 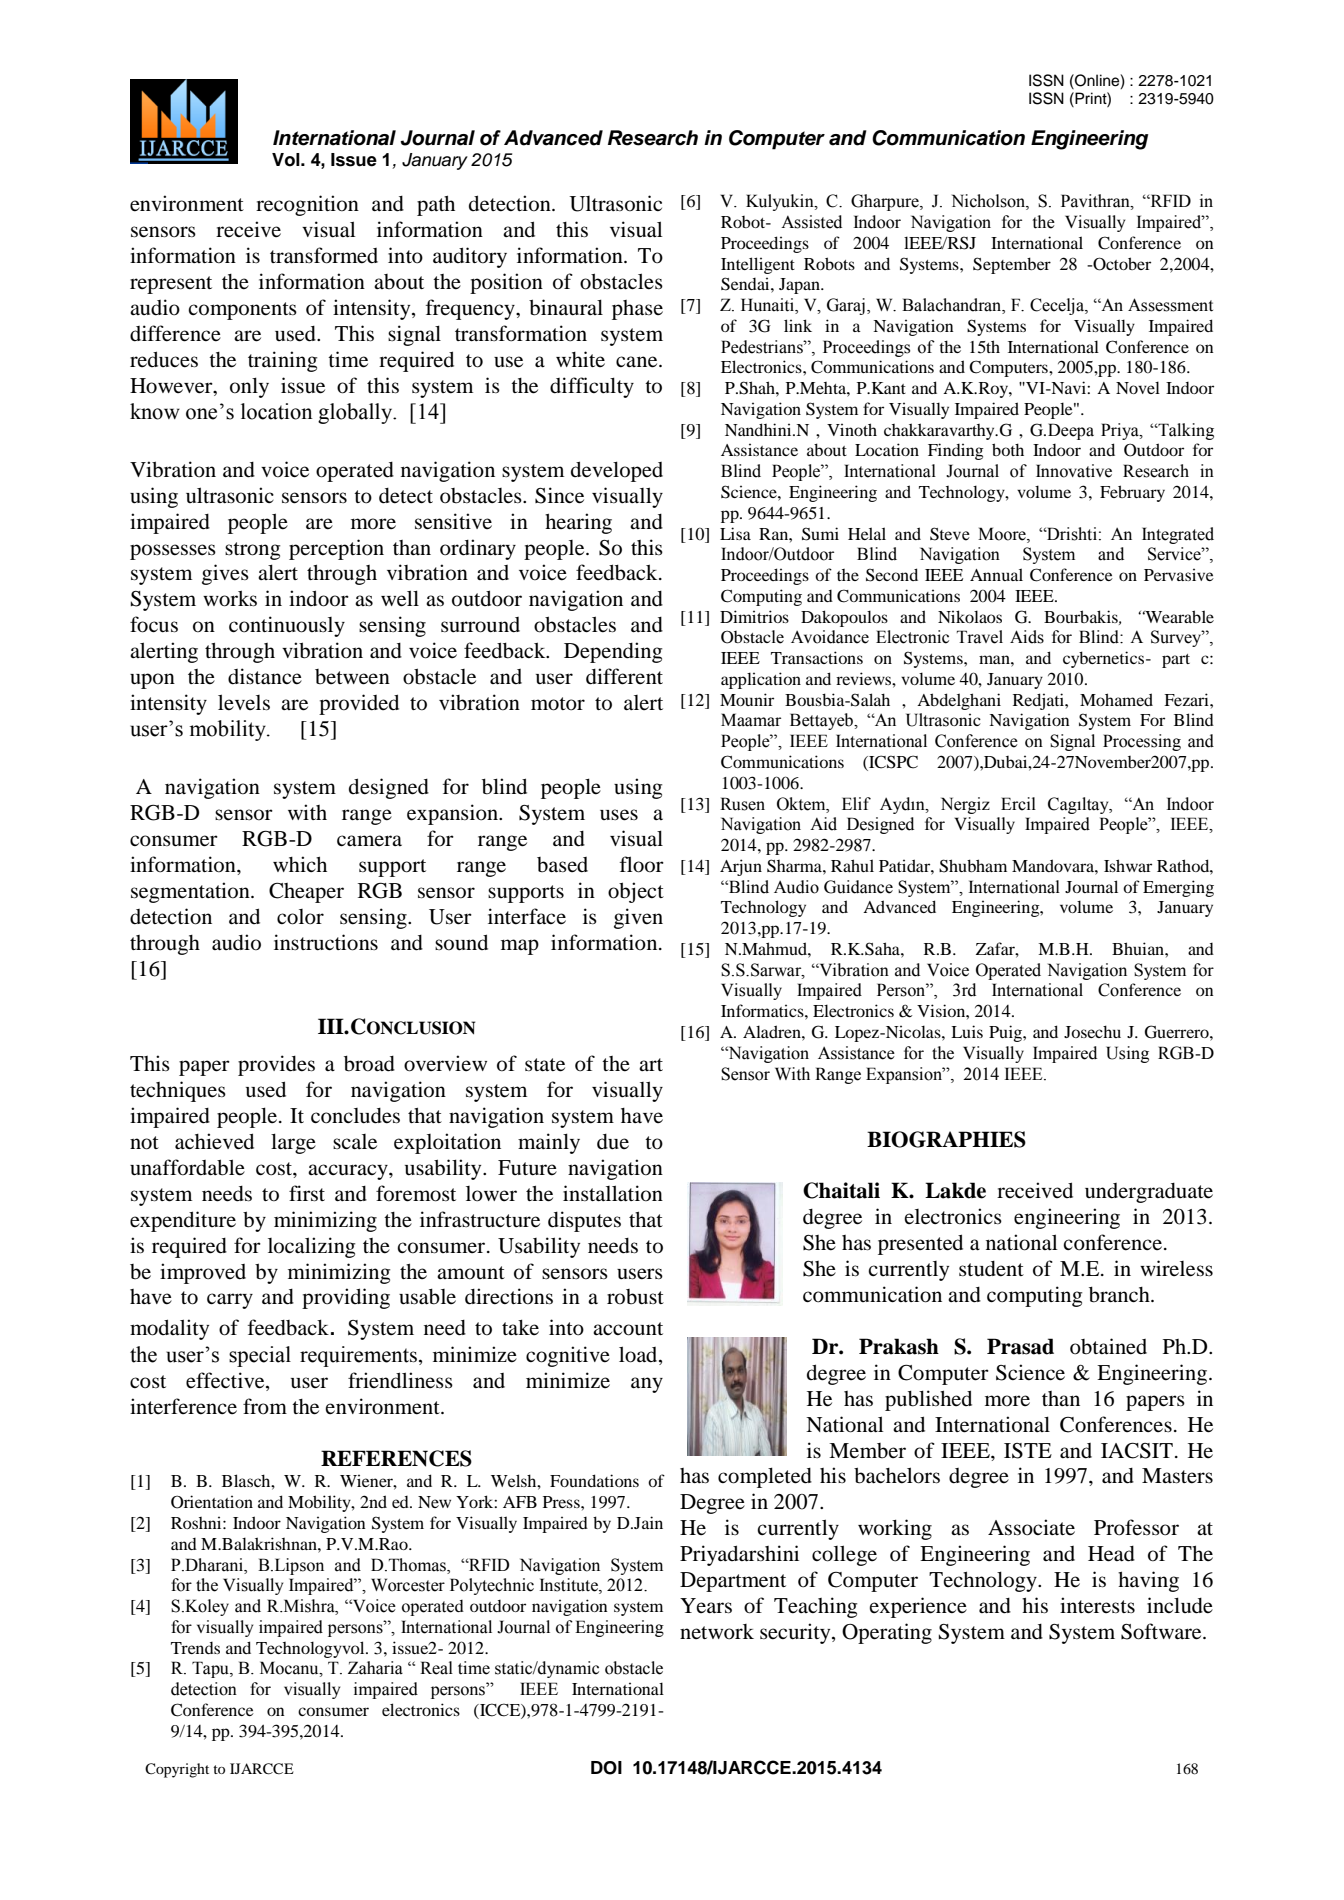 I want to click on levels, so click(x=244, y=702).
